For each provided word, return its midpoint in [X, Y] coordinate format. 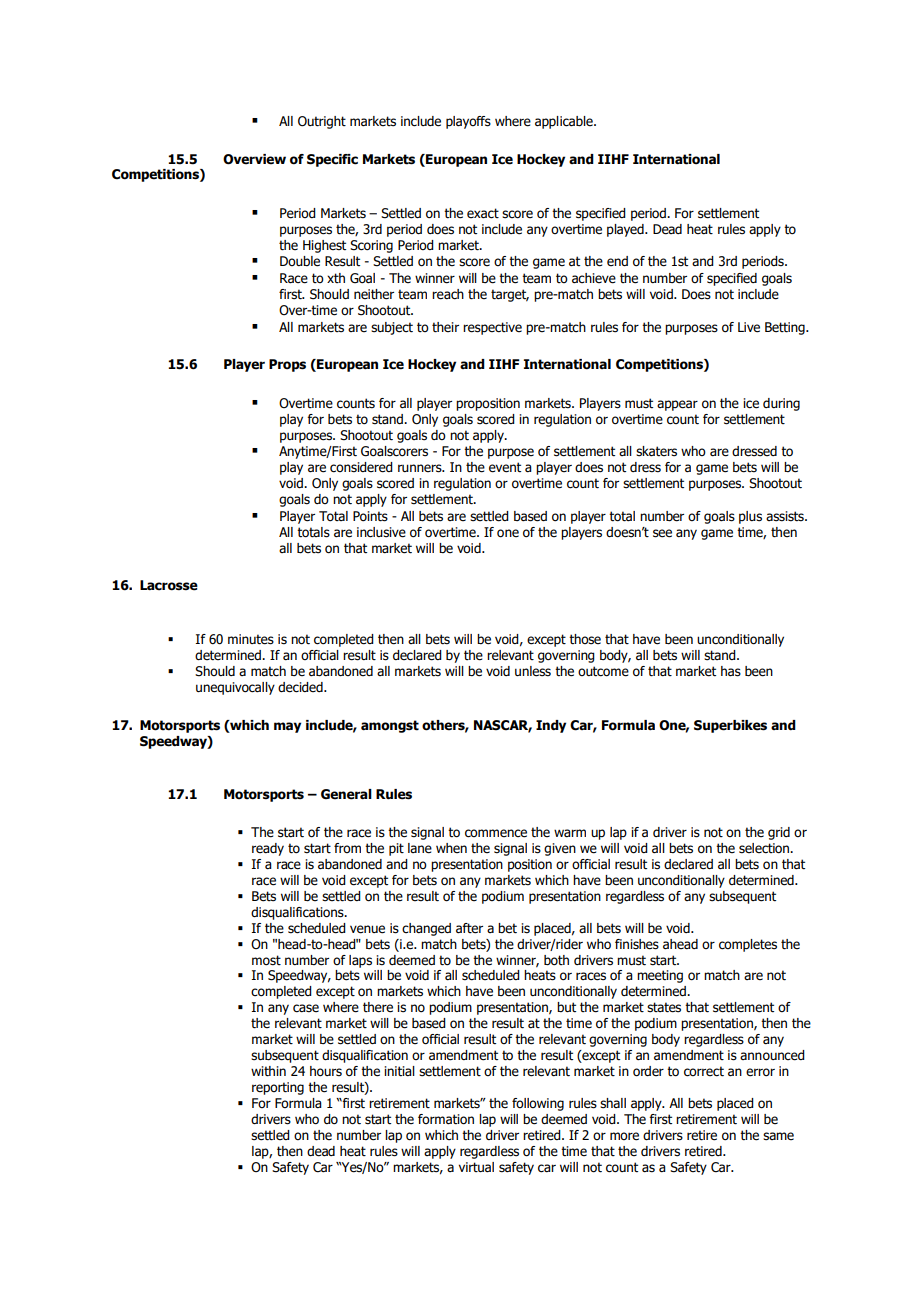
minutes [251, 639]
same [778, 1136]
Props [287, 365]
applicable [565, 122]
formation [446, 1119]
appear [677, 405]
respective [492, 328]
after [469, 928]
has [731, 671]
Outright [322, 122]
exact [483, 213]
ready [268, 849]
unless [533, 671]
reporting [278, 1088]
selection [765, 848]
